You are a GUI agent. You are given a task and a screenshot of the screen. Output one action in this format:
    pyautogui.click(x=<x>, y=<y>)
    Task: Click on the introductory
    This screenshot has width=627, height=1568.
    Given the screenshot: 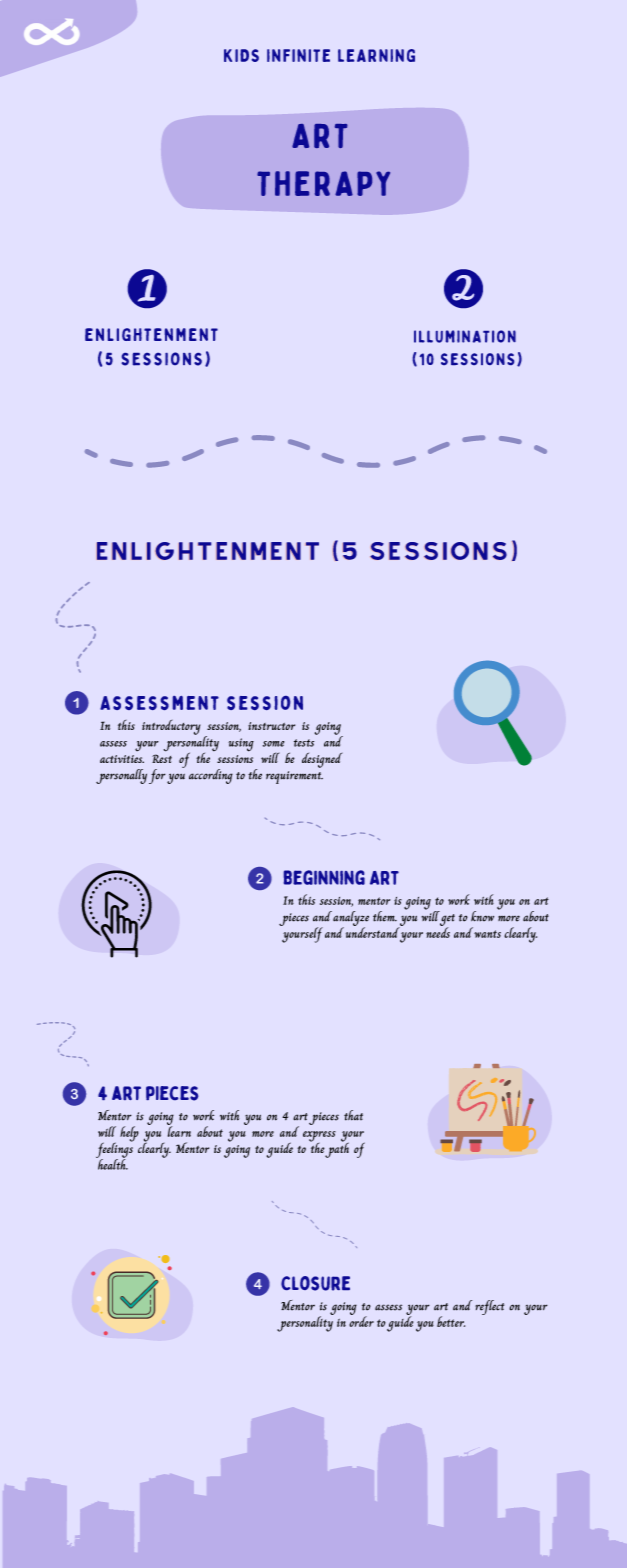 What is the action you would take?
    pyautogui.click(x=171, y=727)
